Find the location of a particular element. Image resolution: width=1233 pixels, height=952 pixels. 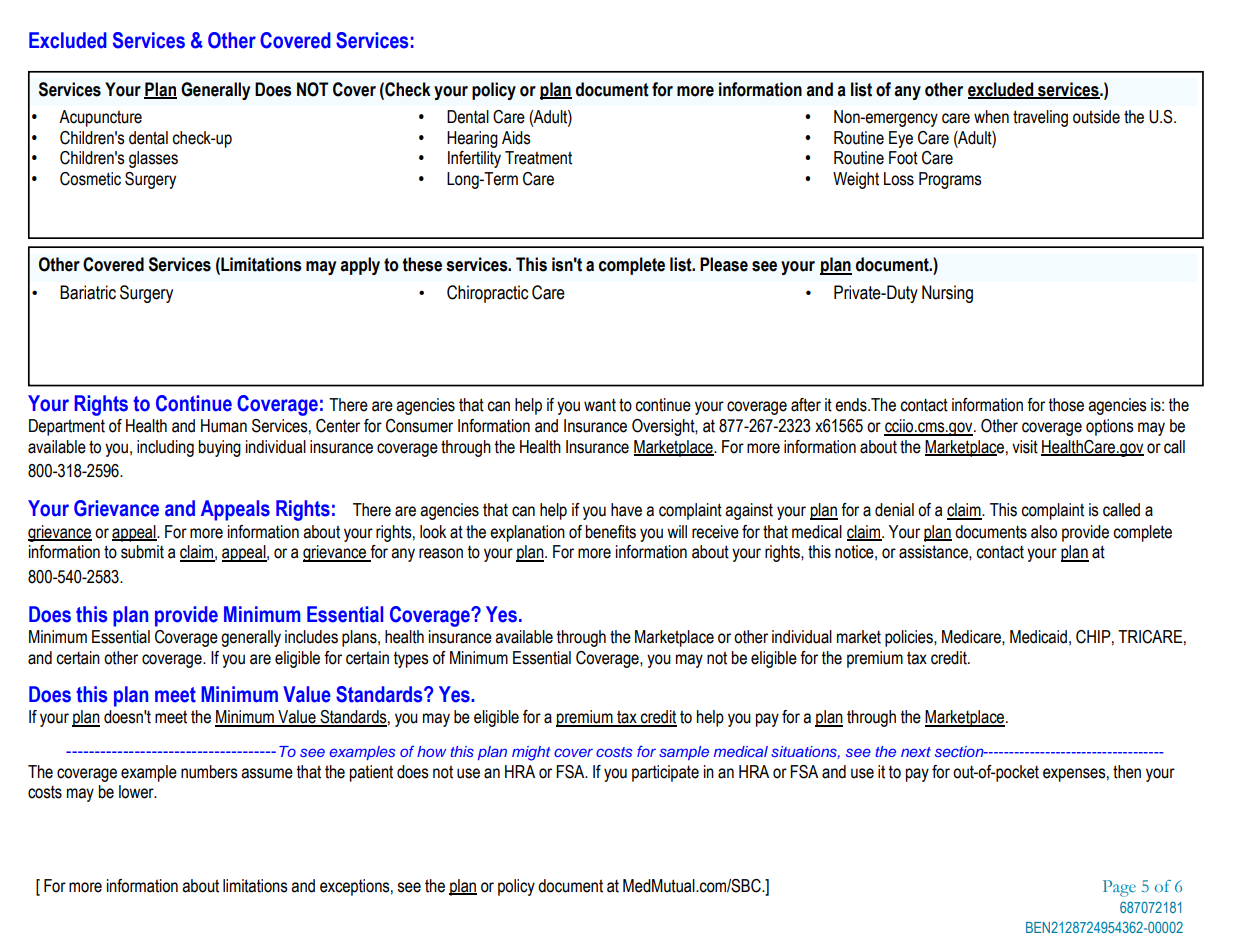

next is located at coordinates (916, 752).
